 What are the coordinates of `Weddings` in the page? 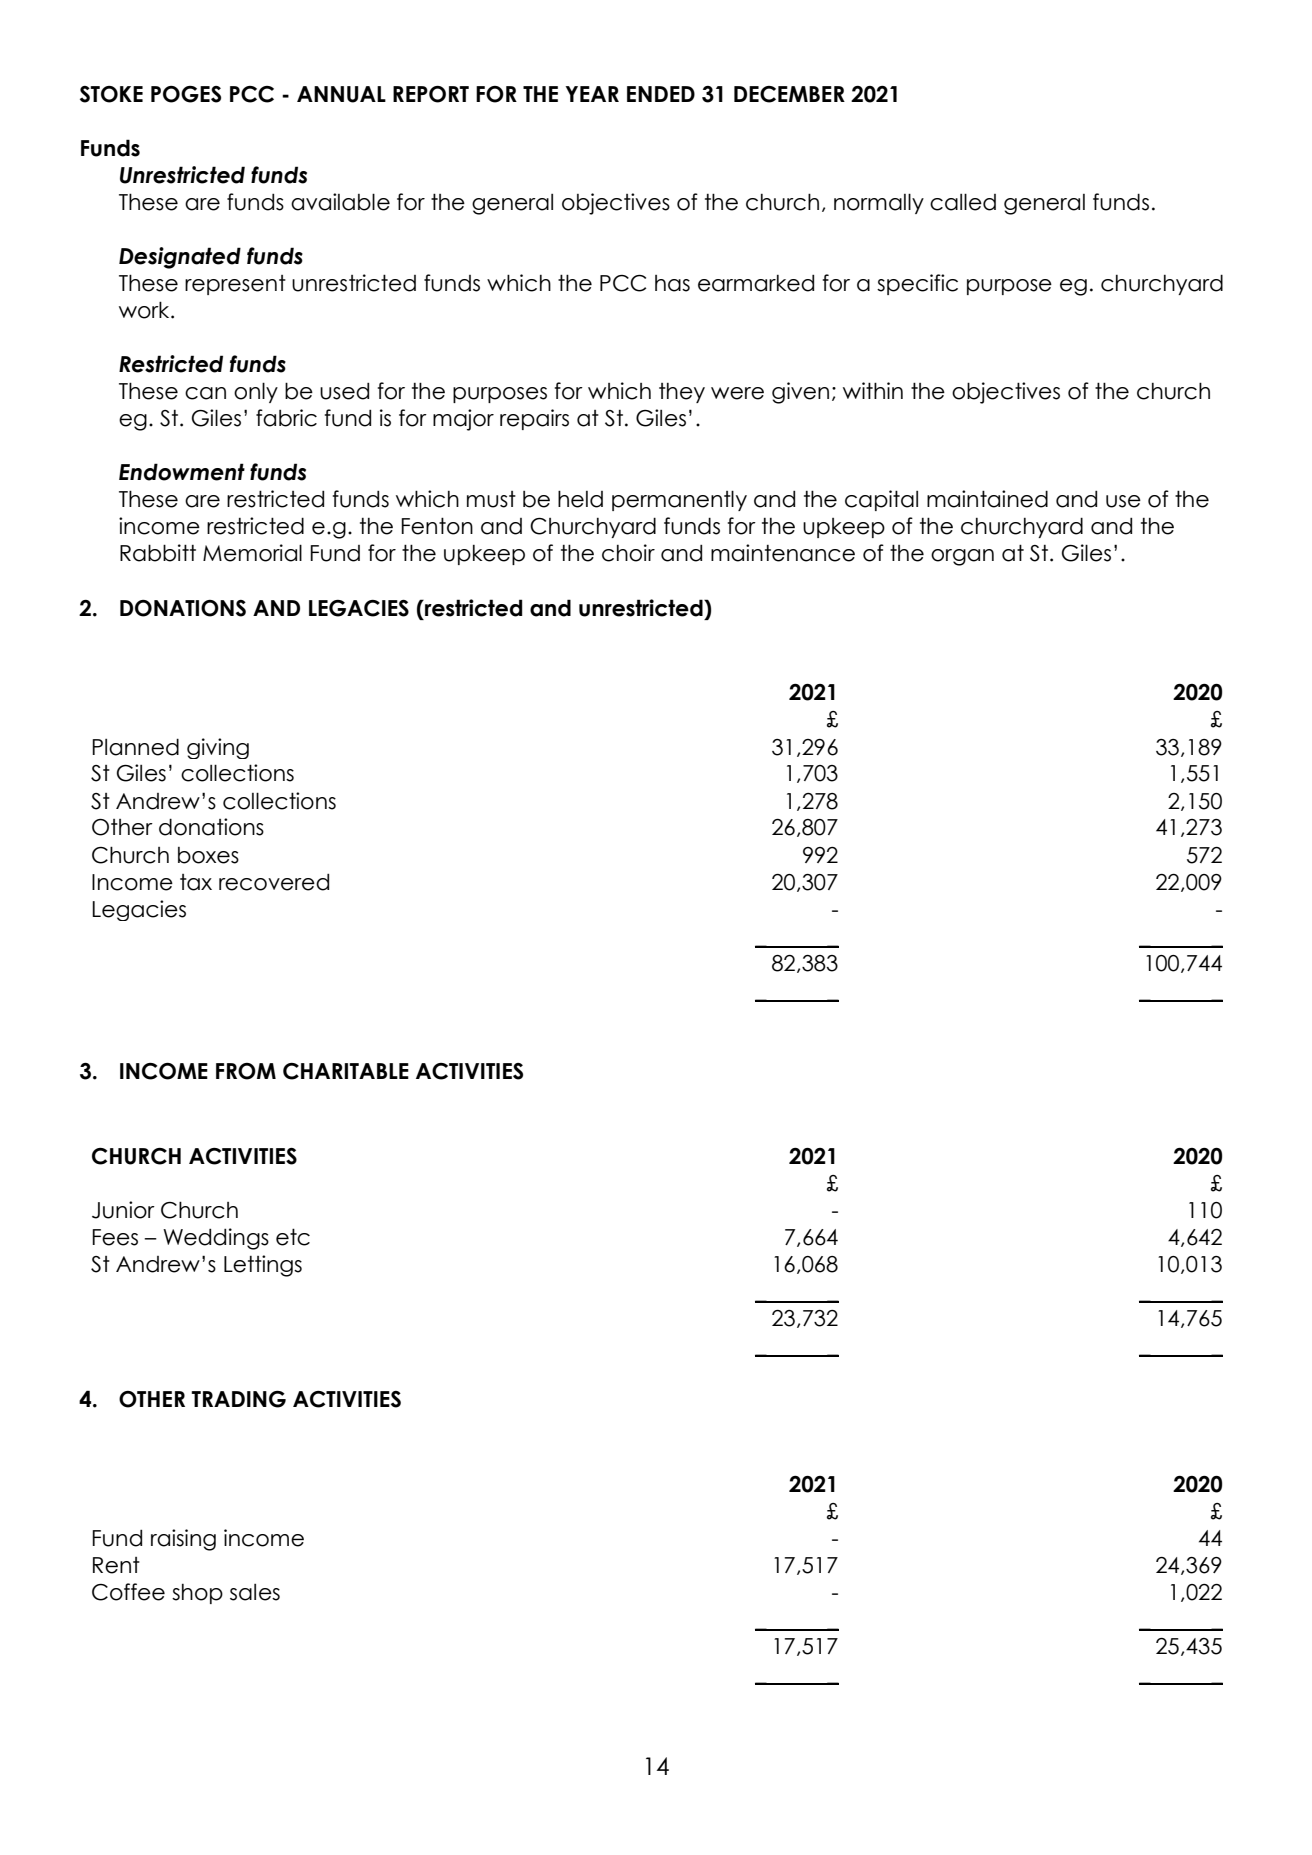 It's located at (216, 1239).
